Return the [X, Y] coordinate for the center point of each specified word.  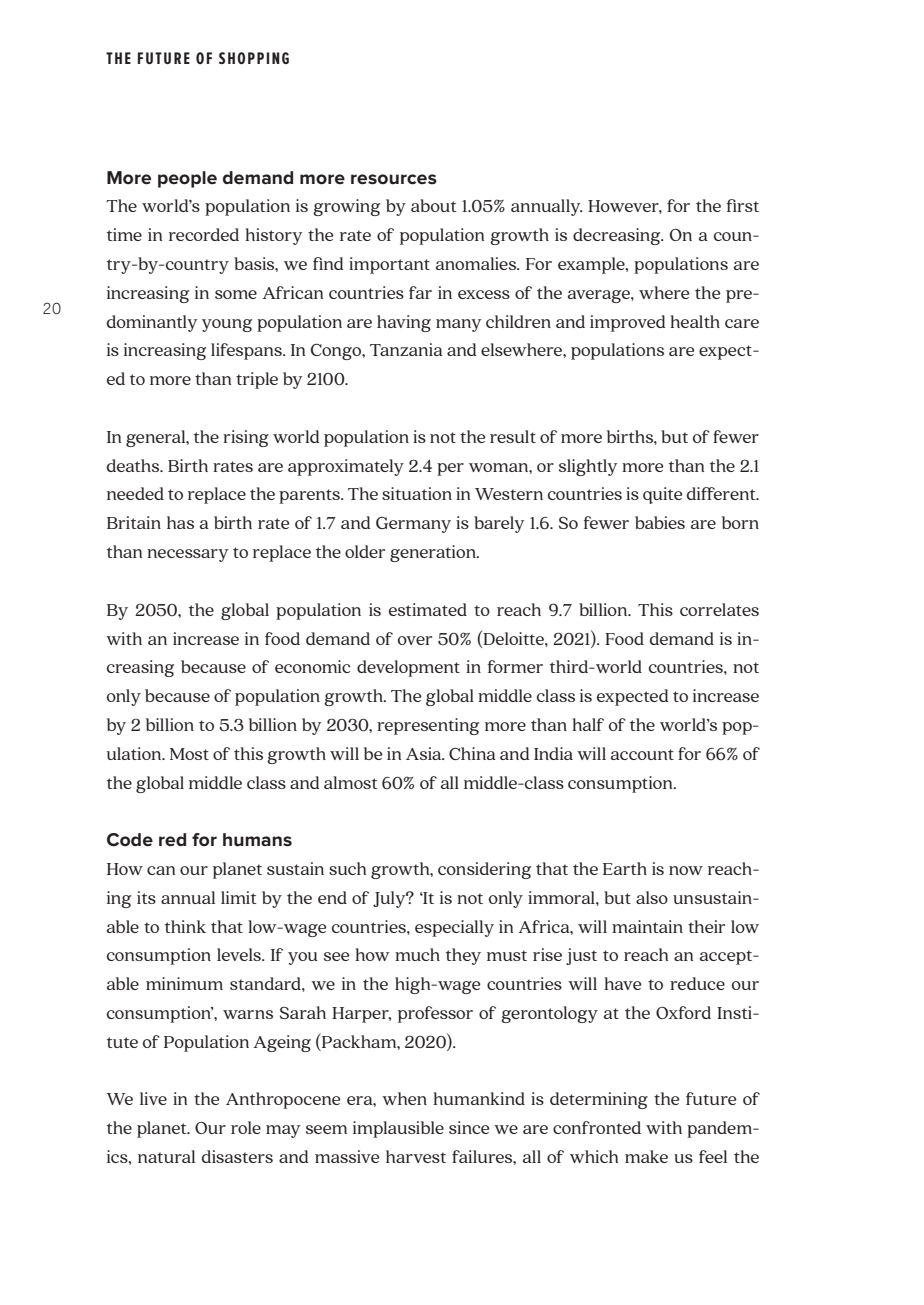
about [434, 205]
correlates [719, 609]
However [625, 207]
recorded [204, 234]
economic [312, 666]
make [646, 1156]
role [246, 1127]
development [408, 668]
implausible [398, 1129]
